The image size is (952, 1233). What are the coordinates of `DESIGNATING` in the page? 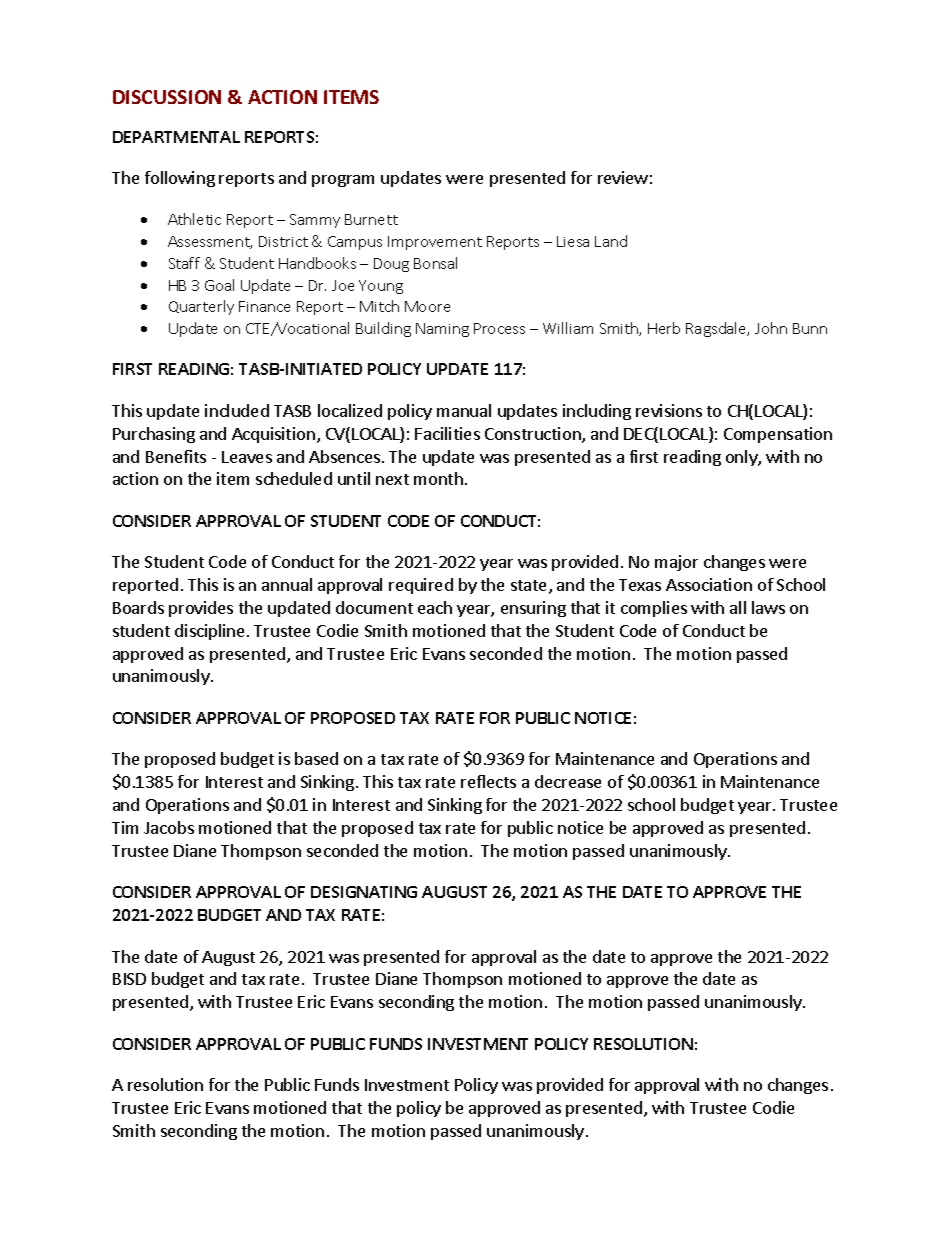 It's located at (364, 892).
